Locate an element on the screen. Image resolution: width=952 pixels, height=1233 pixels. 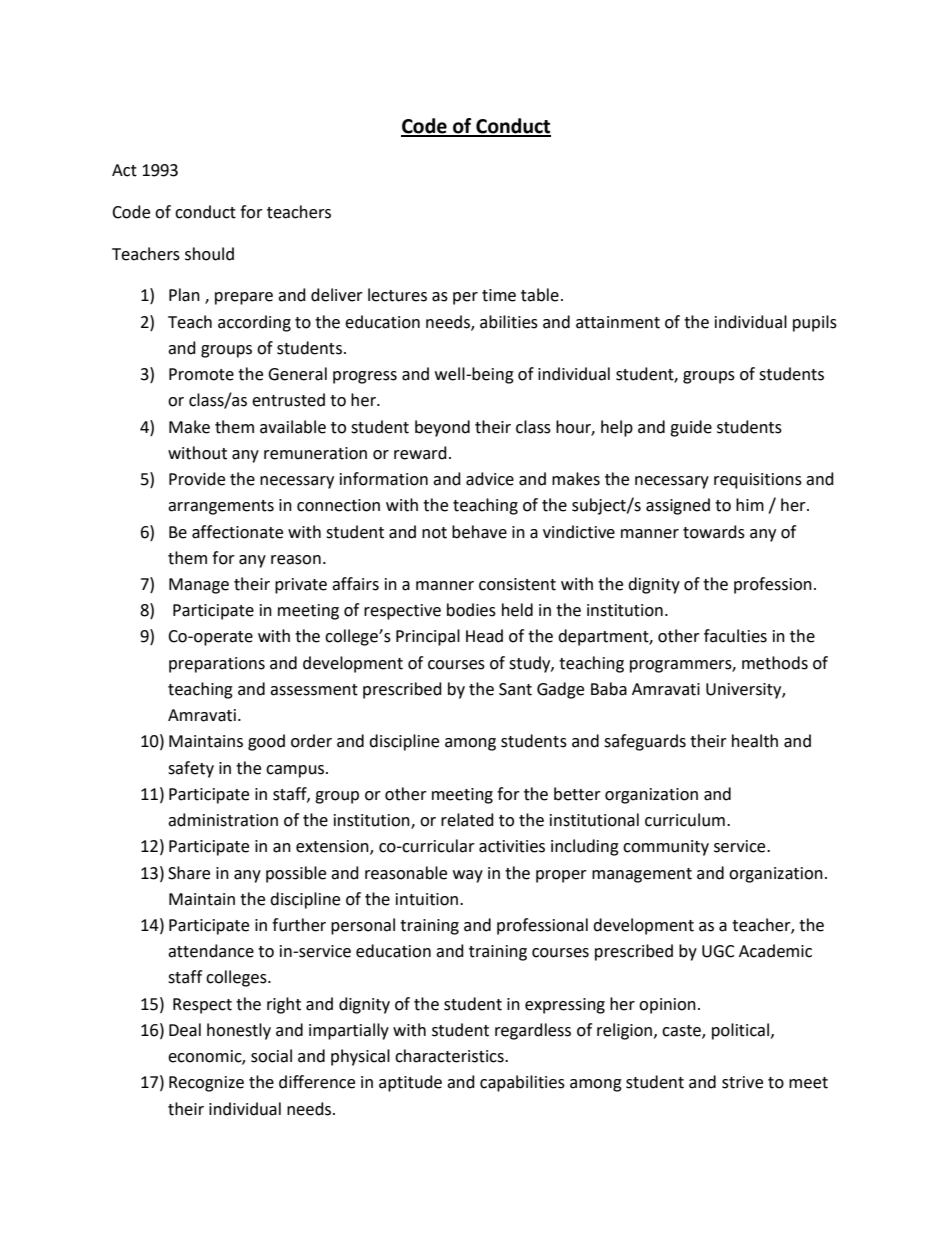
methods is located at coordinates (775, 663).
